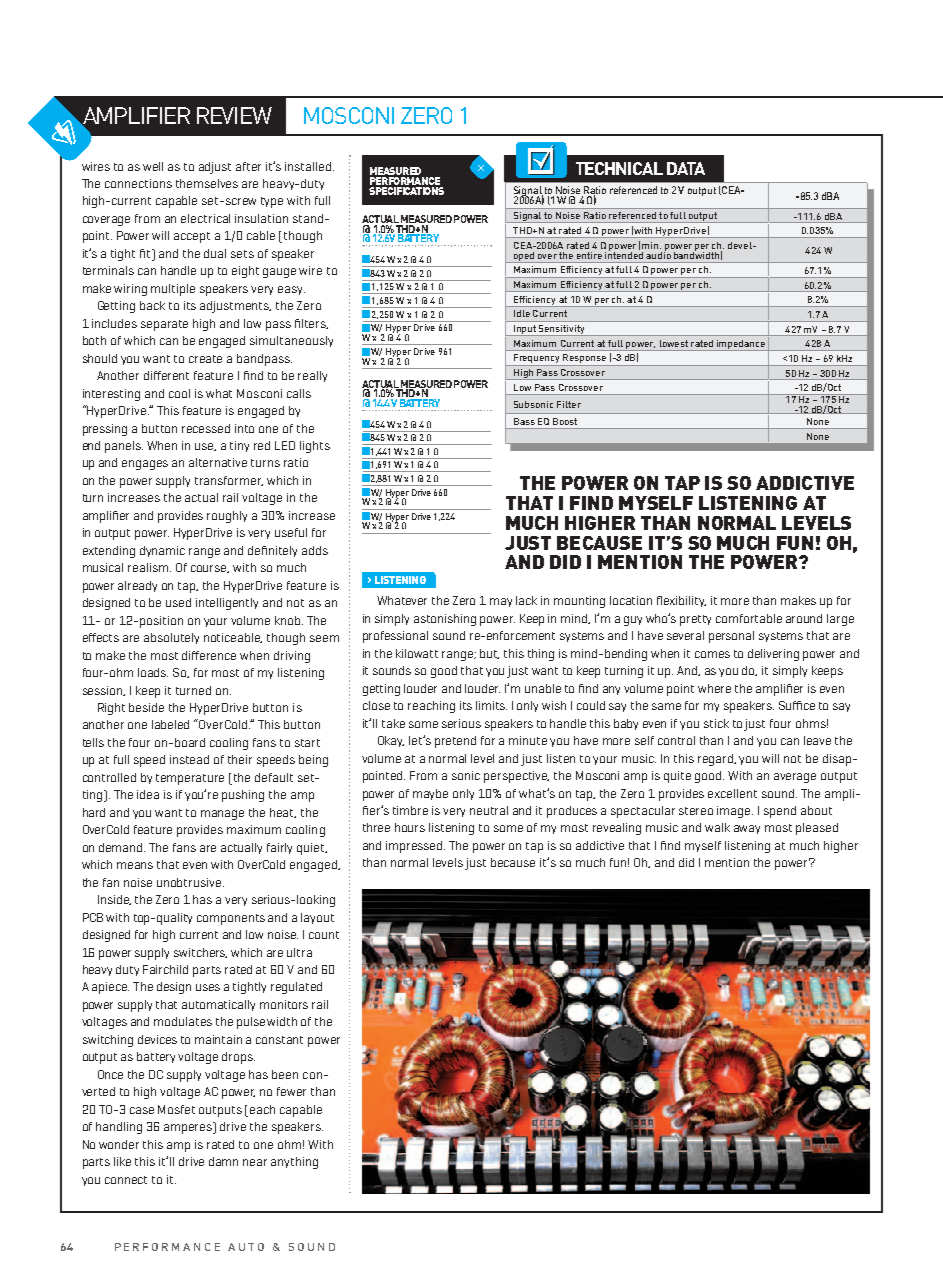 Image resolution: width=943 pixels, height=1288 pixels. Describe the element at coordinates (731, 637) in the image. I see `personal` at that location.
